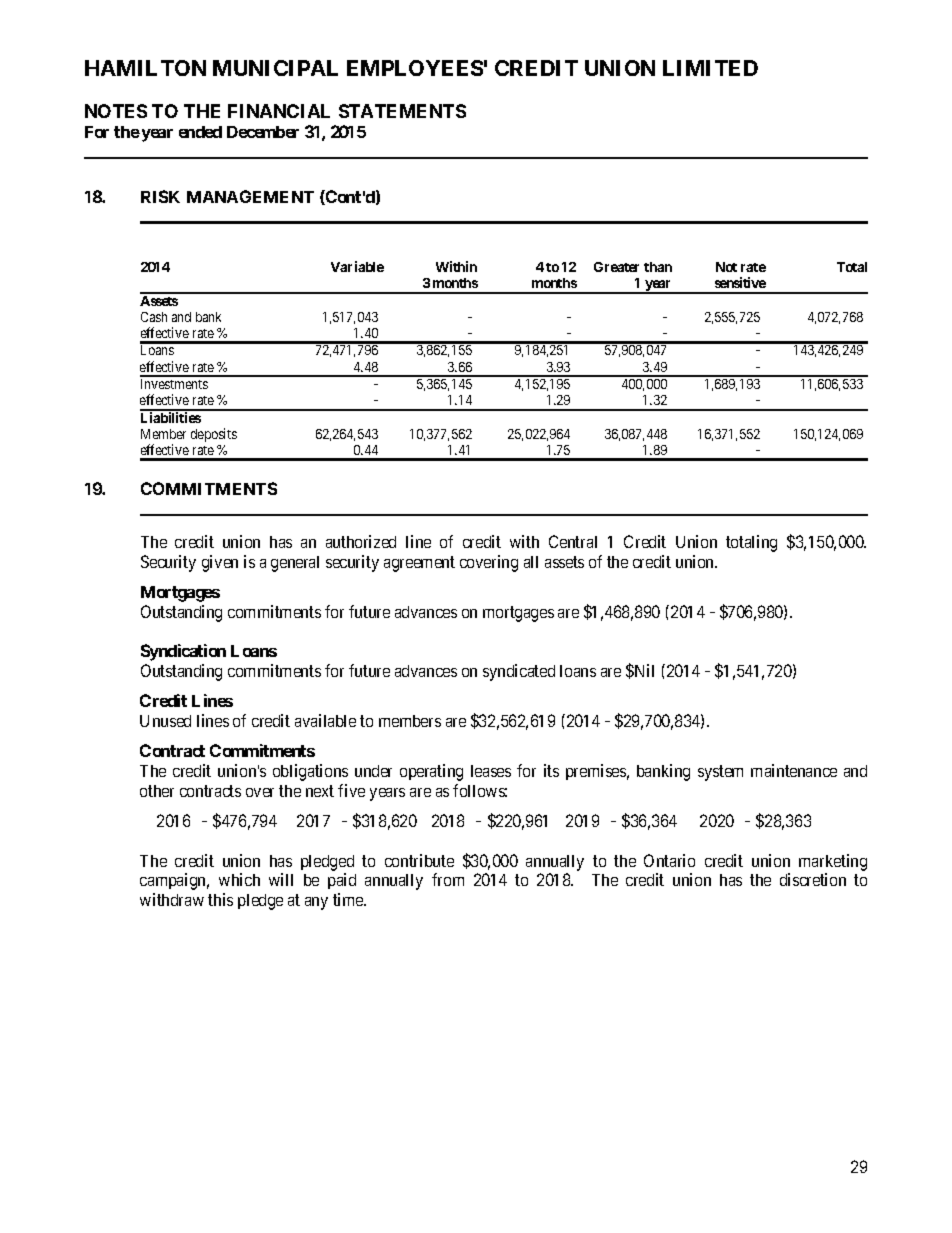  I want to click on EMPLOYEES, so click(415, 68).
